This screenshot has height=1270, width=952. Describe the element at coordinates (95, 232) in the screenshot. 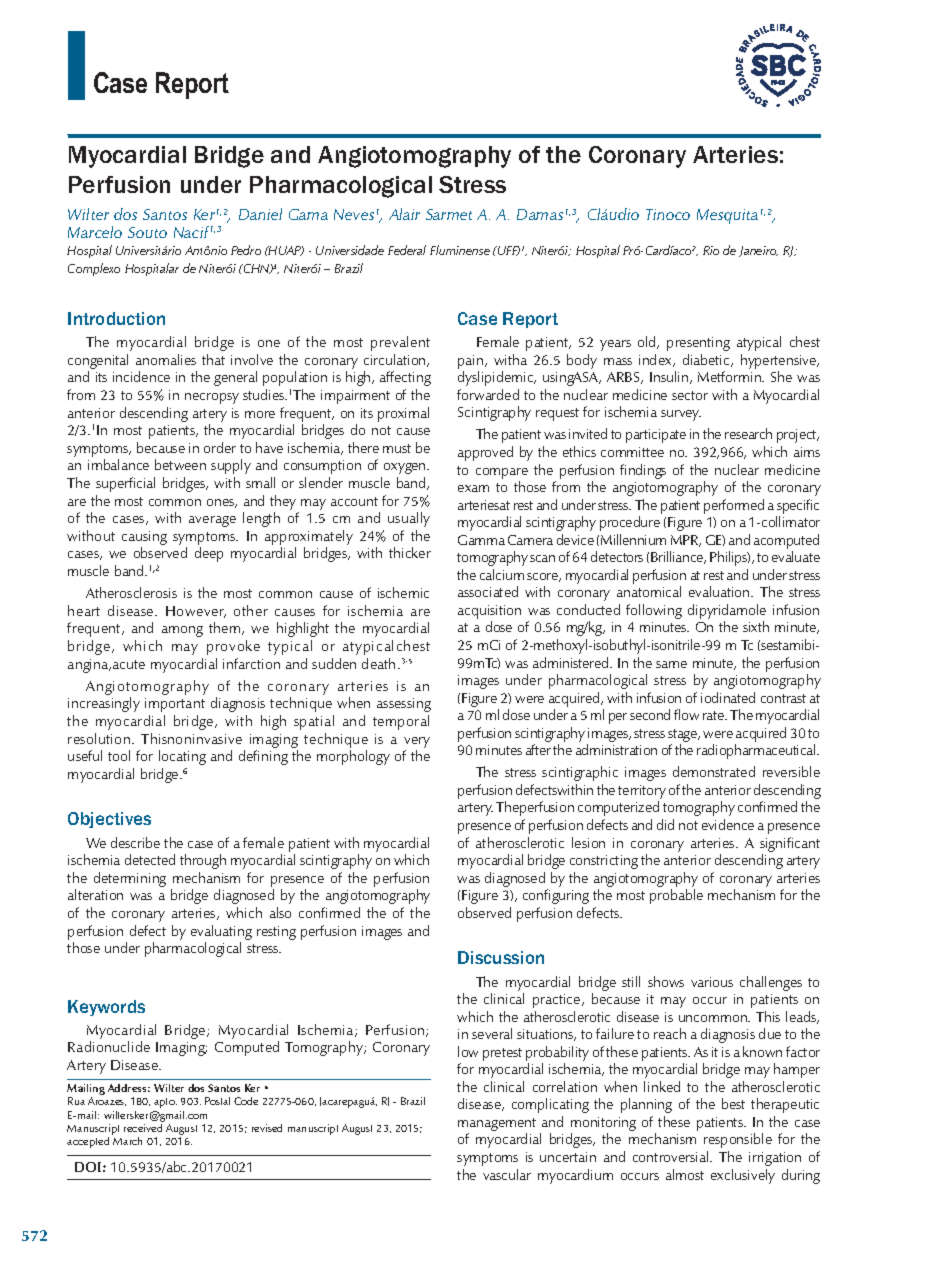

I see `Marcelo` at that location.
